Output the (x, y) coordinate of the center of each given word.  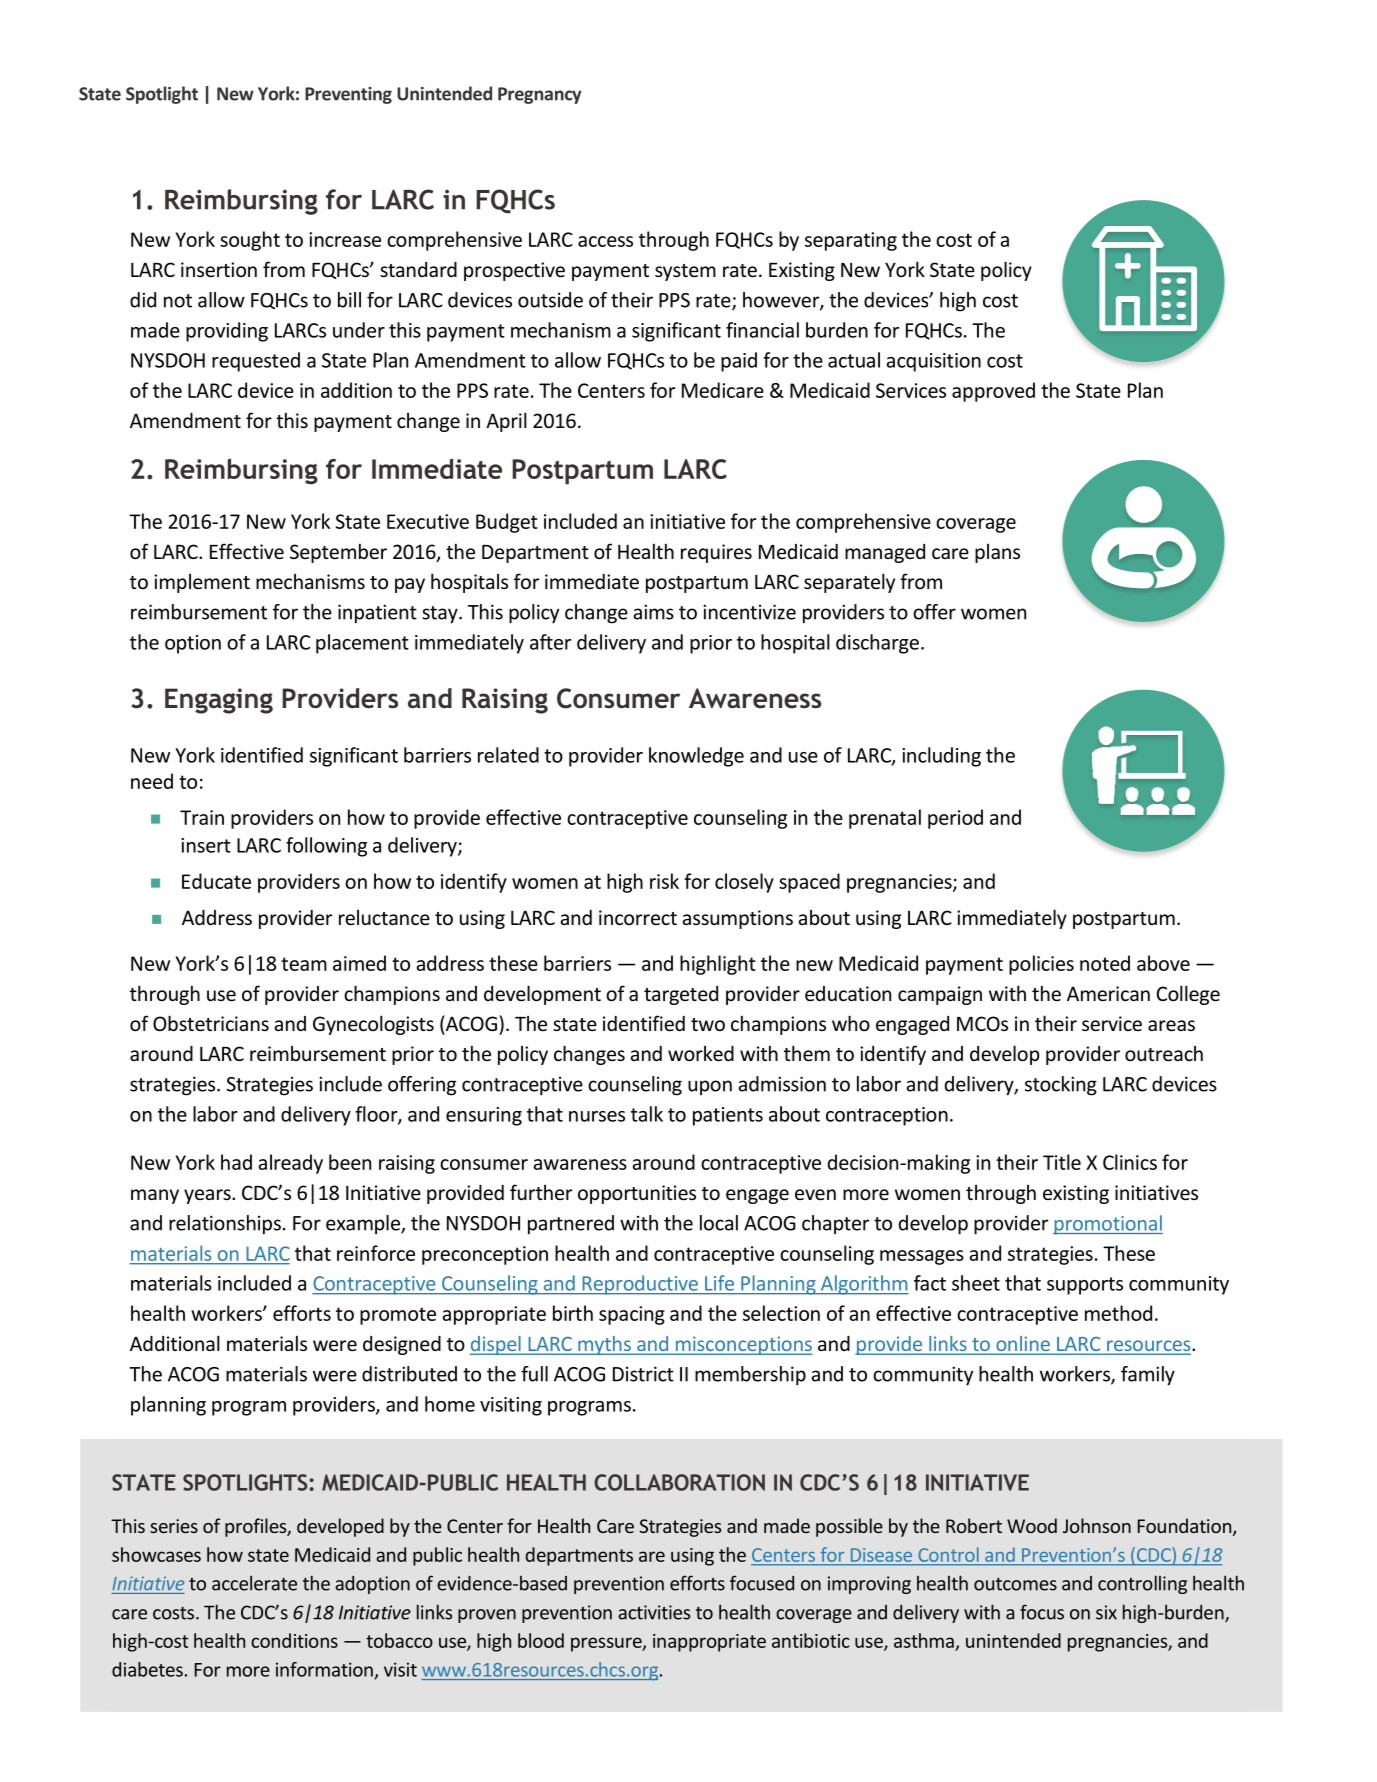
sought (250, 241)
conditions (294, 1640)
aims (653, 612)
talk (647, 1114)
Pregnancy (540, 95)
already (290, 1164)
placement (362, 644)
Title (1062, 1162)
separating (851, 241)
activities (654, 1612)
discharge (877, 644)
